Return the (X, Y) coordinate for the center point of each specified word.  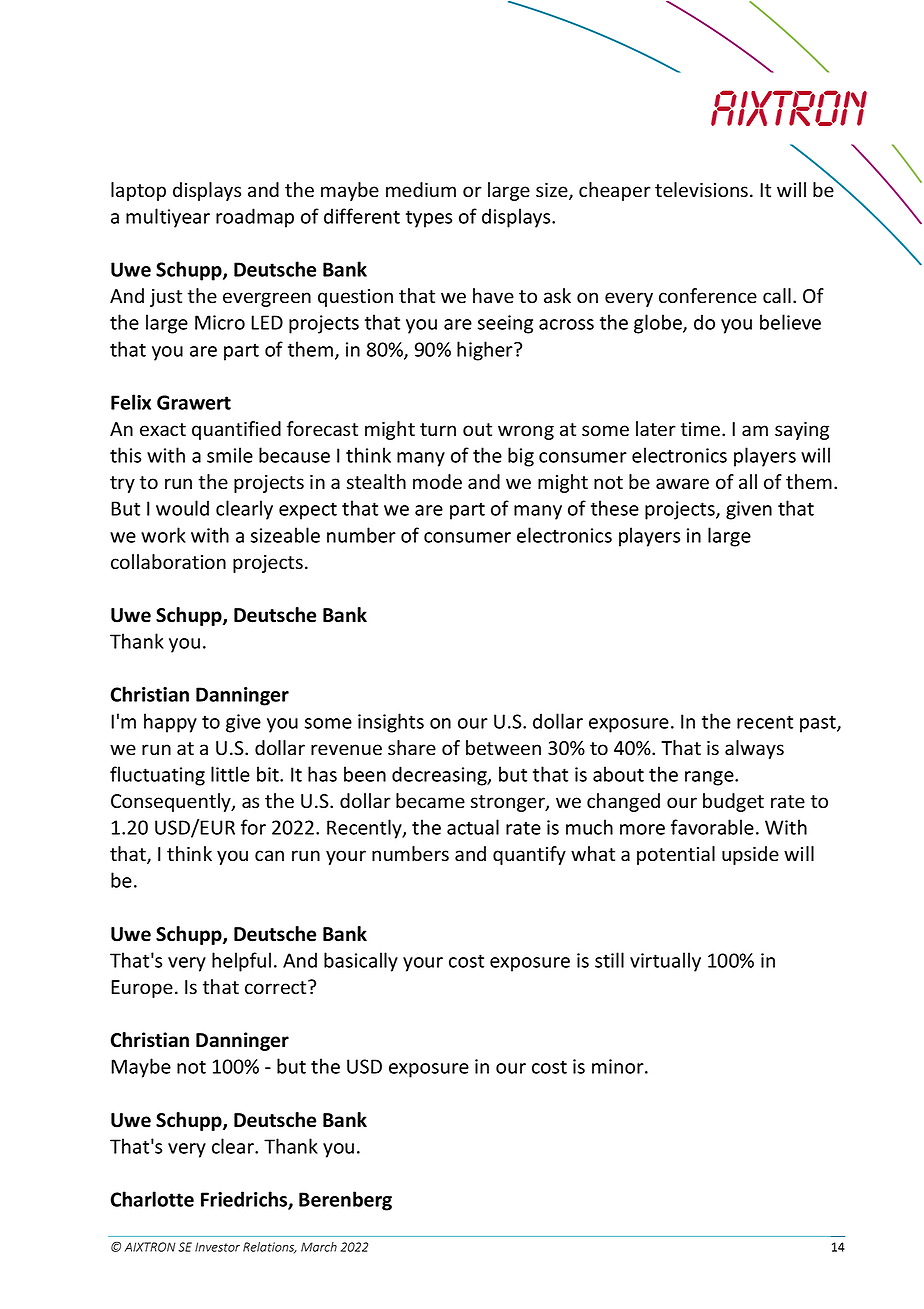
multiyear (168, 218)
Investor (217, 1247)
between (503, 748)
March (319, 1247)
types (429, 219)
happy (170, 723)
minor (619, 1066)
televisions (703, 190)
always (754, 749)
